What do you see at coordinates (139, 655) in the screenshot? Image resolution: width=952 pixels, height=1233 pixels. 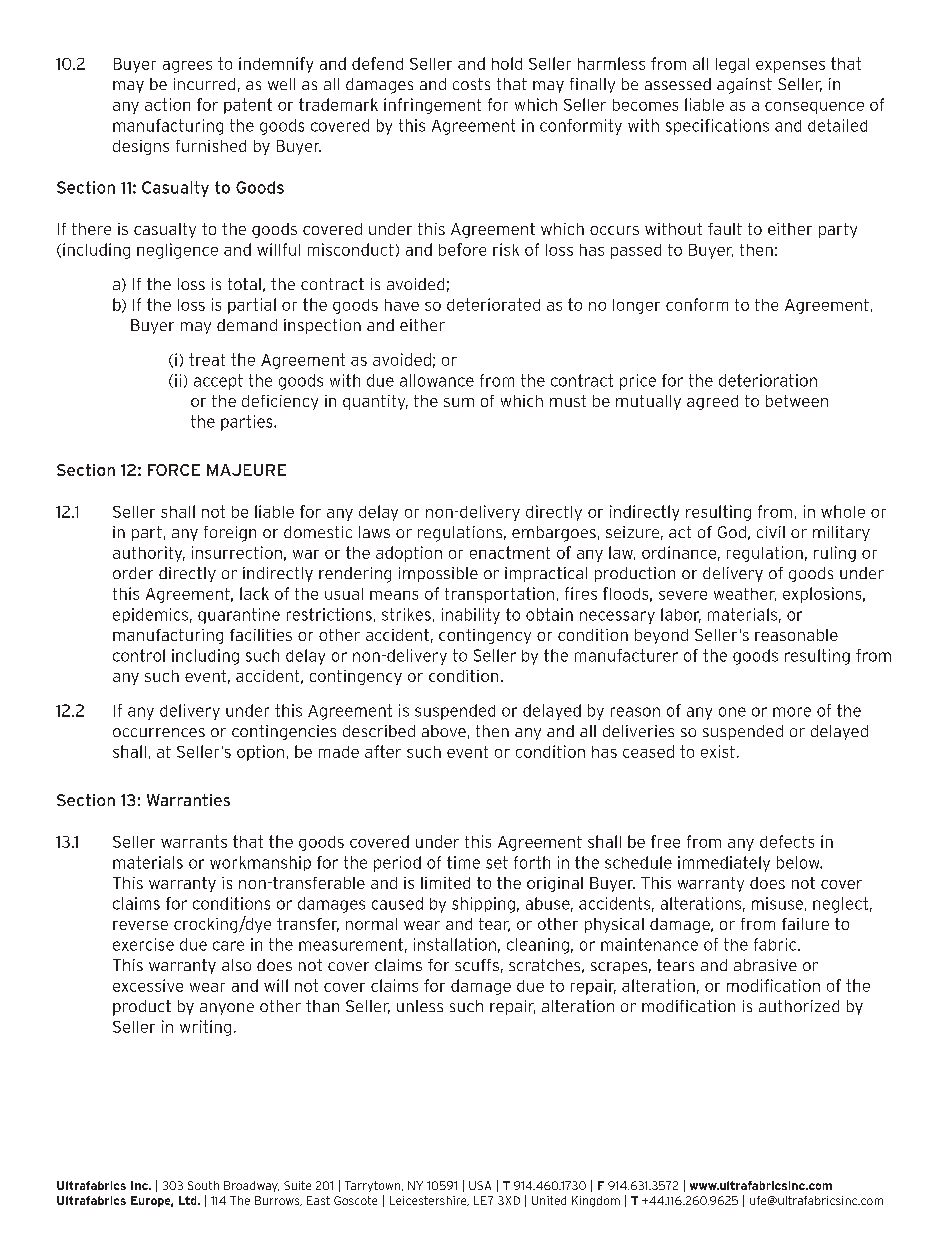 I see `control` at bounding box center [139, 655].
